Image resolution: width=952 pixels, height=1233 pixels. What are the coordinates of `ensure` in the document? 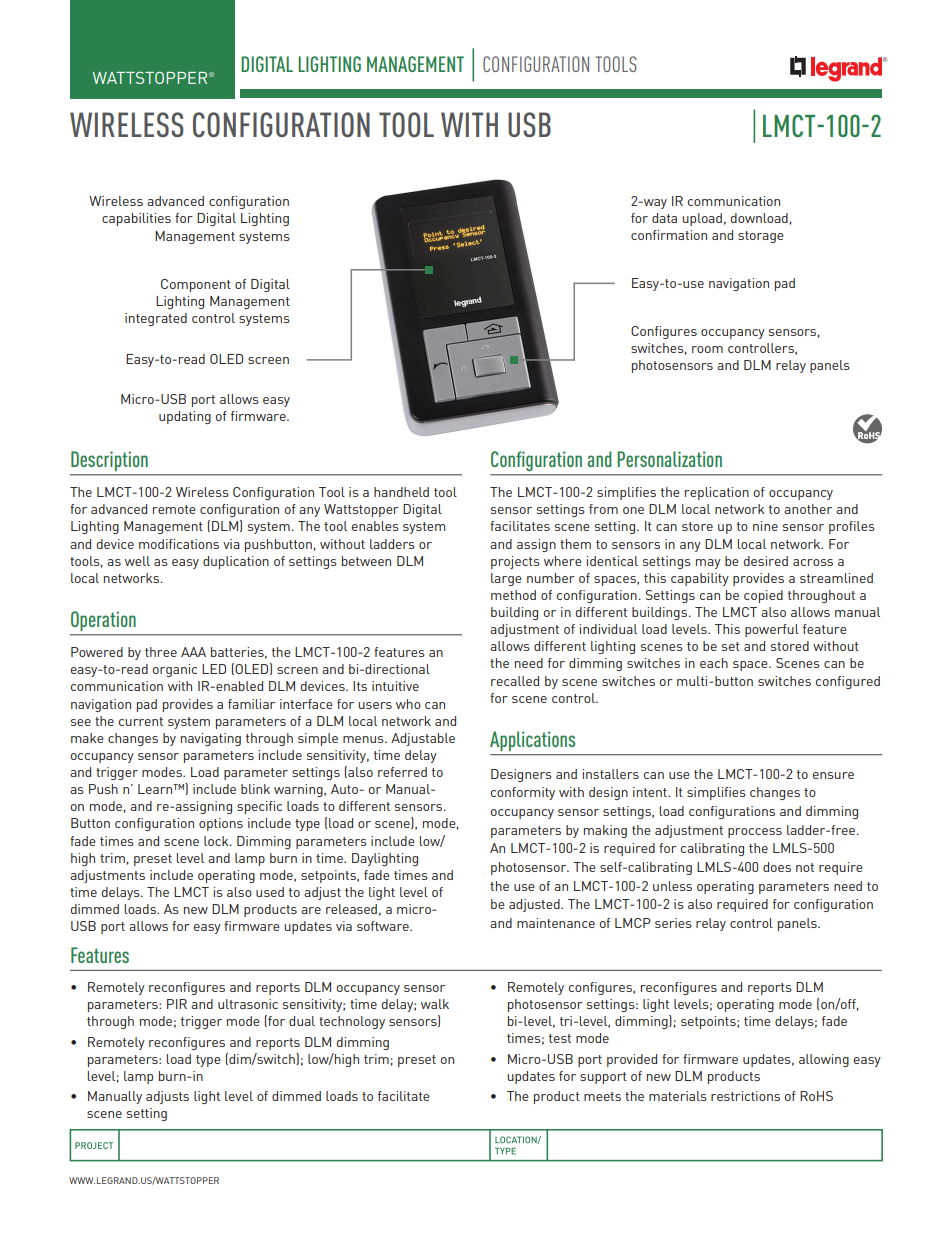 It's located at (833, 775).
